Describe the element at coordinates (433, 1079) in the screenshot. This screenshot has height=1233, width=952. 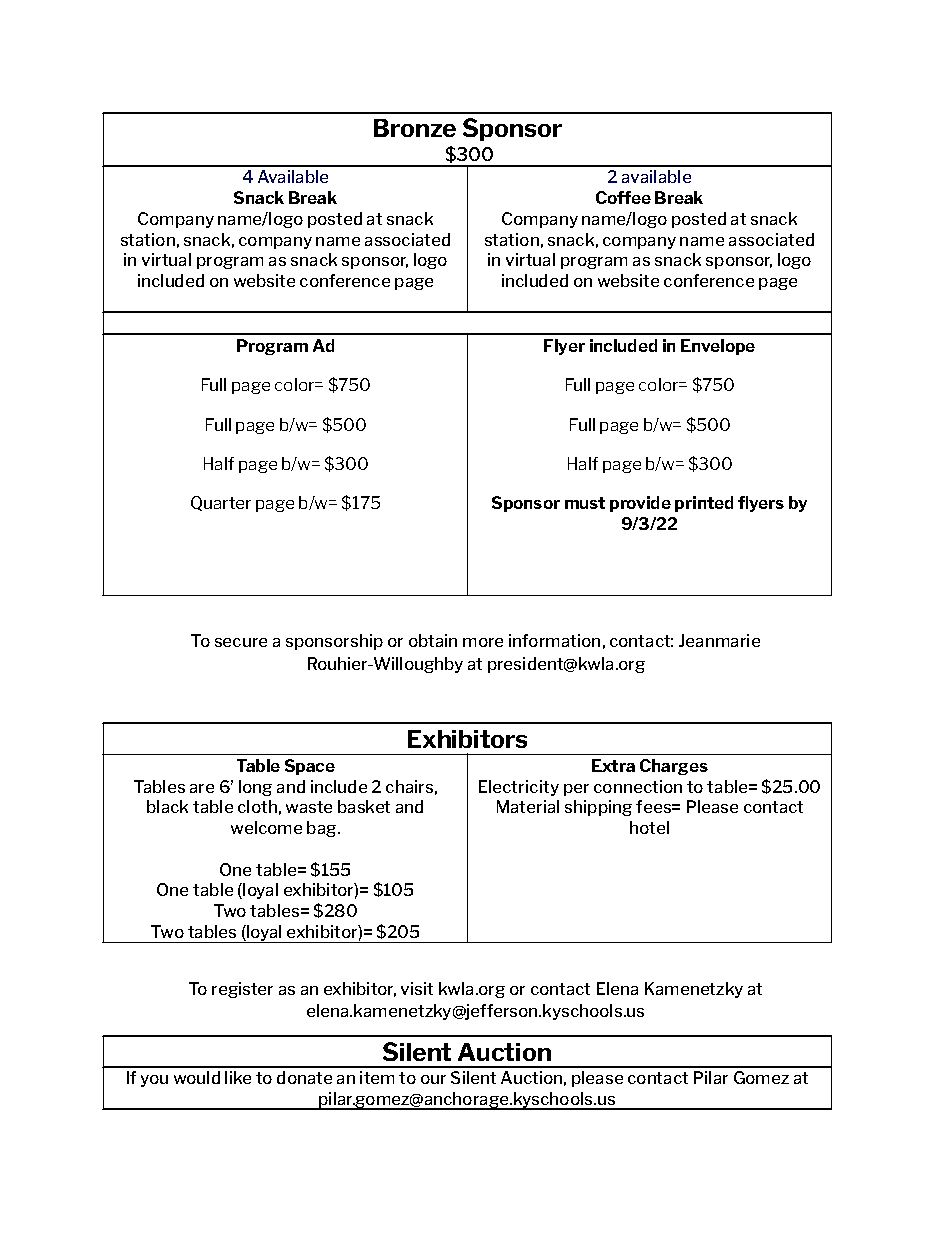
I see `our` at that location.
